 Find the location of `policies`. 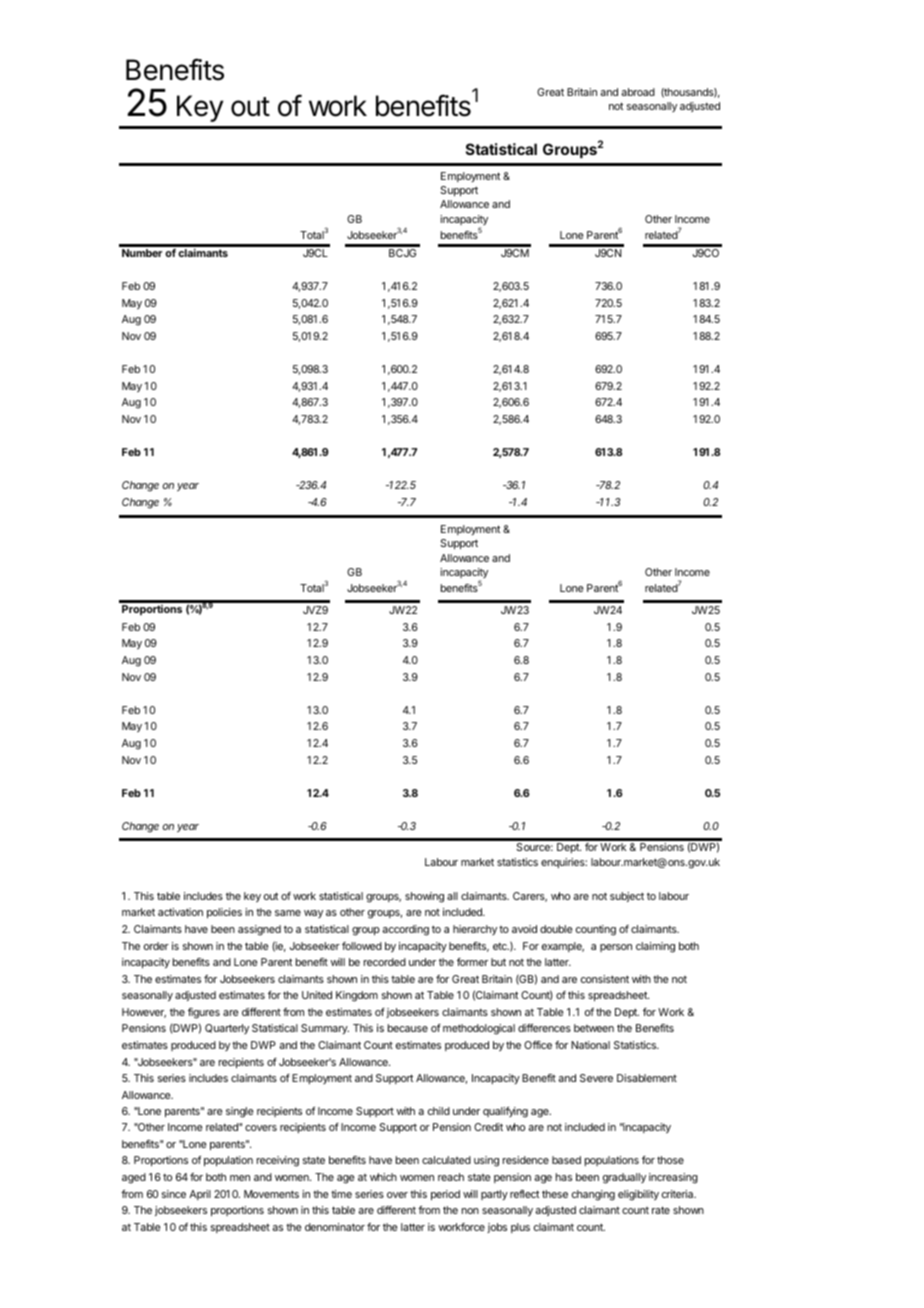

policies is located at coordinates (224, 913).
